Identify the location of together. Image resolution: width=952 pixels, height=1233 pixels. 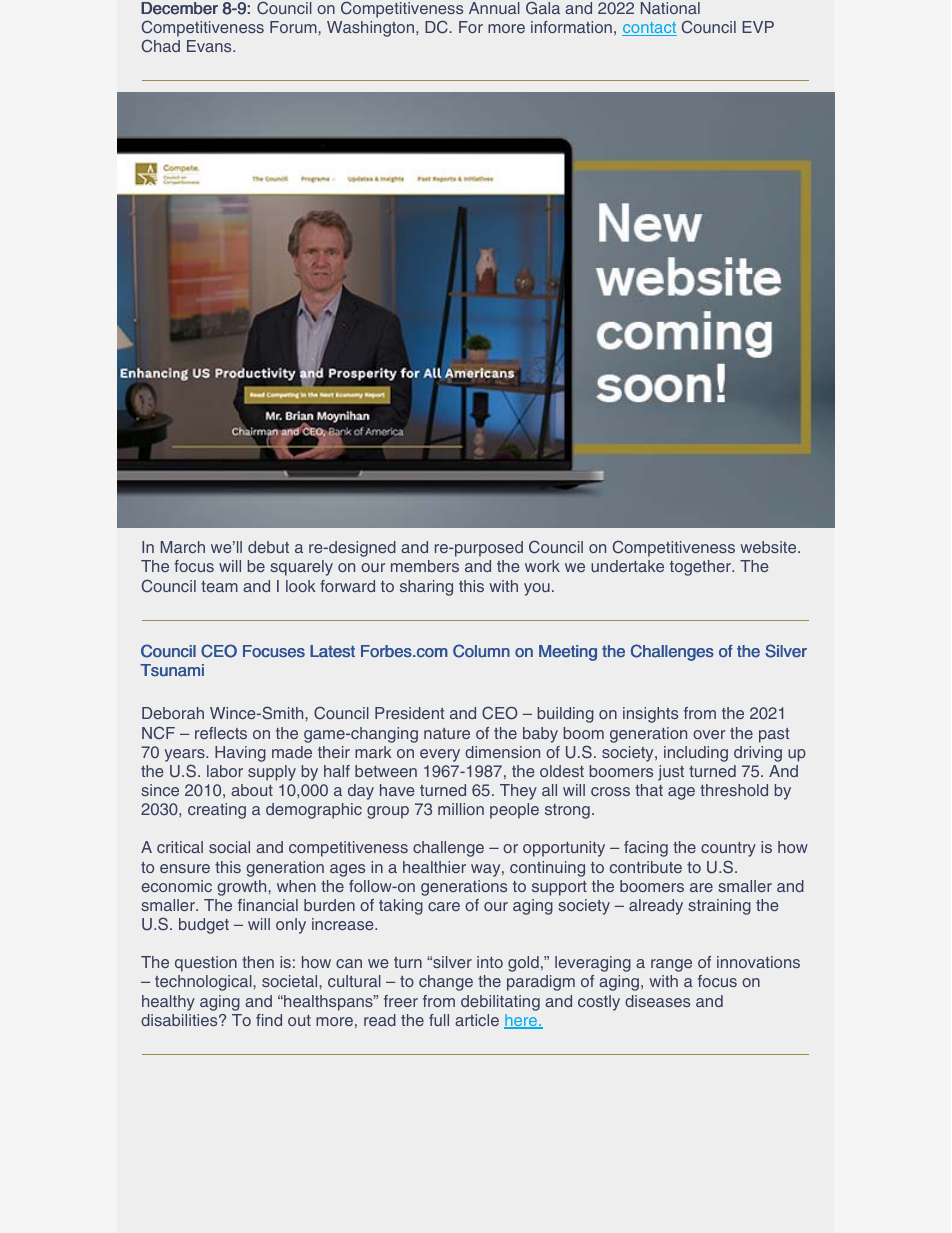
(701, 568).
